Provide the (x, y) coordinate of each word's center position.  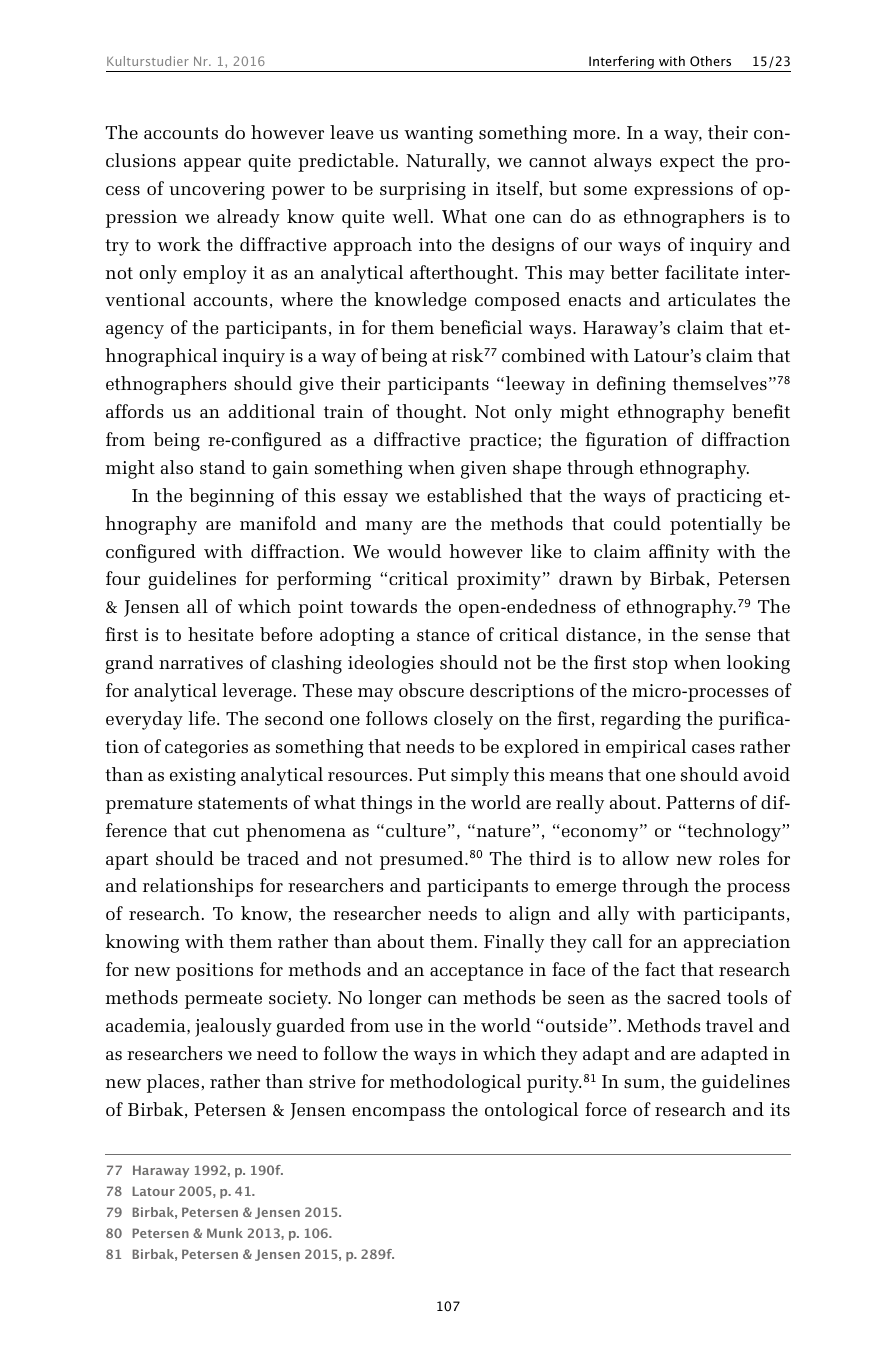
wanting (438, 135)
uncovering (217, 191)
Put (432, 774)
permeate (223, 1000)
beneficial (481, 327)
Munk (225, 1233)
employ (215, 274)
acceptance (476, 972)
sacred (694, 997)
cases (713, 748)
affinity (679, 553)
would (414, 551)
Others (710, 61)
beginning (231, 497)
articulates (712, 299)
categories (206, 749)
